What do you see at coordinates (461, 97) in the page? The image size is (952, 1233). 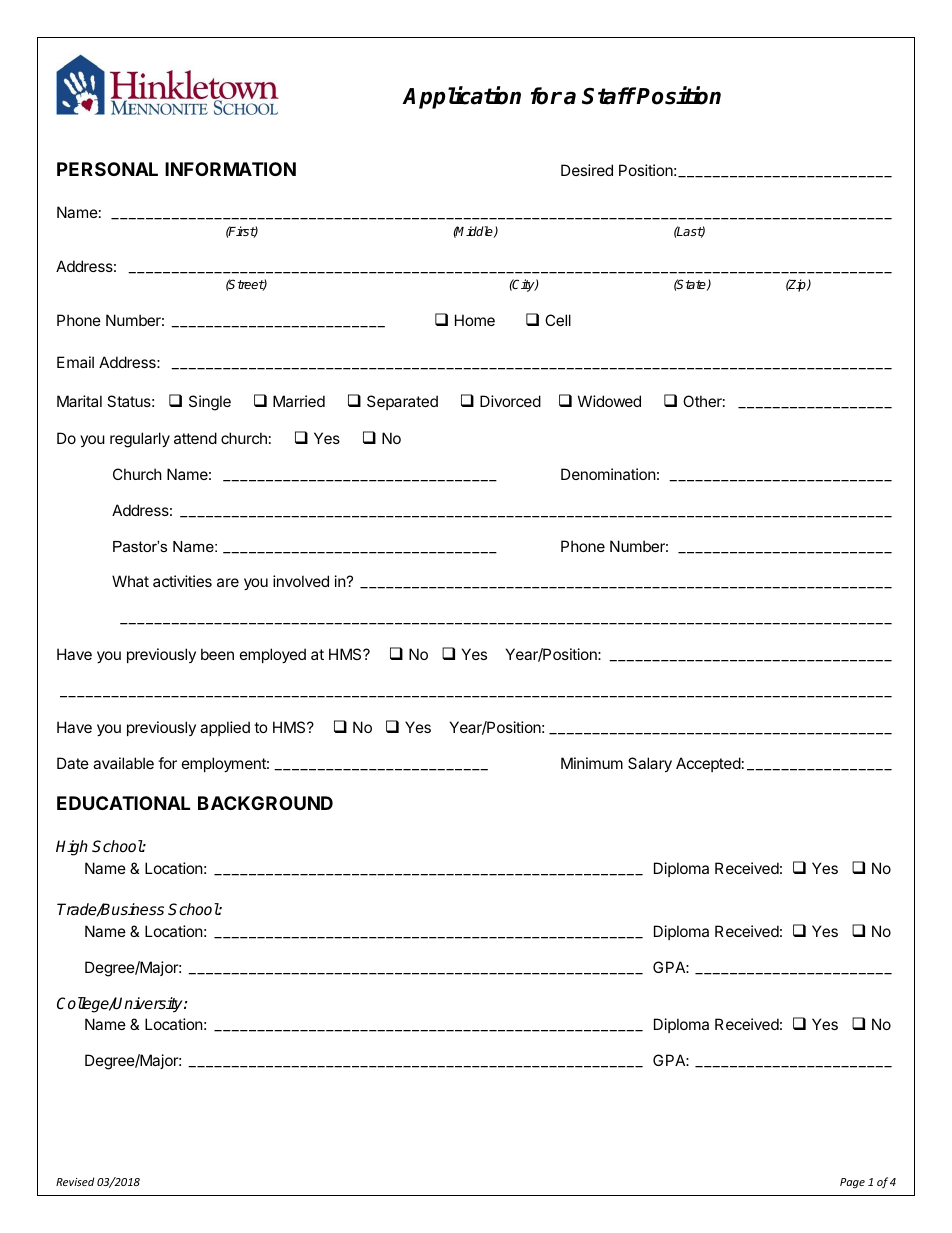 I see `Application` at bounding box center [461, 97].
